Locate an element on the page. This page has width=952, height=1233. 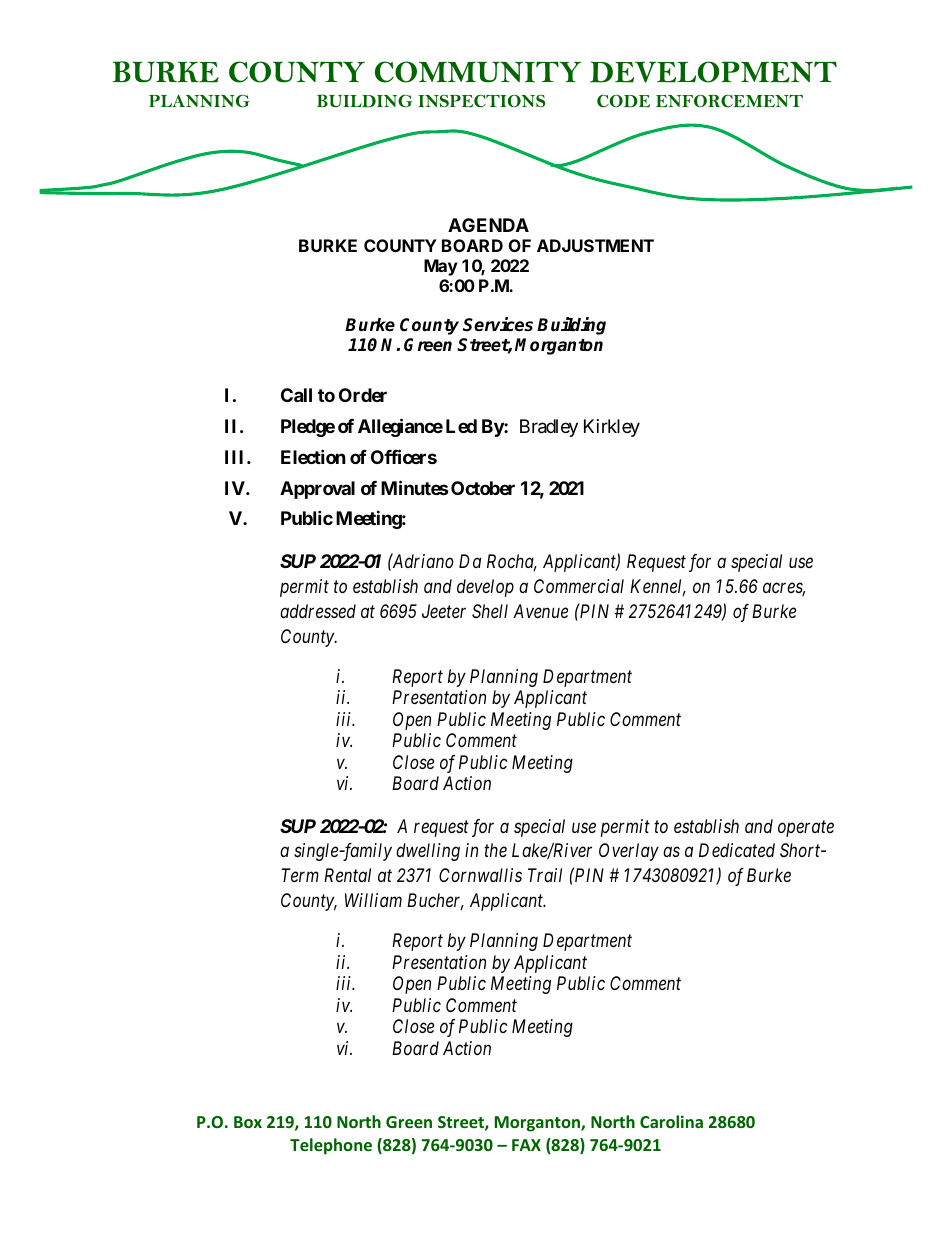
FAX is located at coordinates (526, 1145).
